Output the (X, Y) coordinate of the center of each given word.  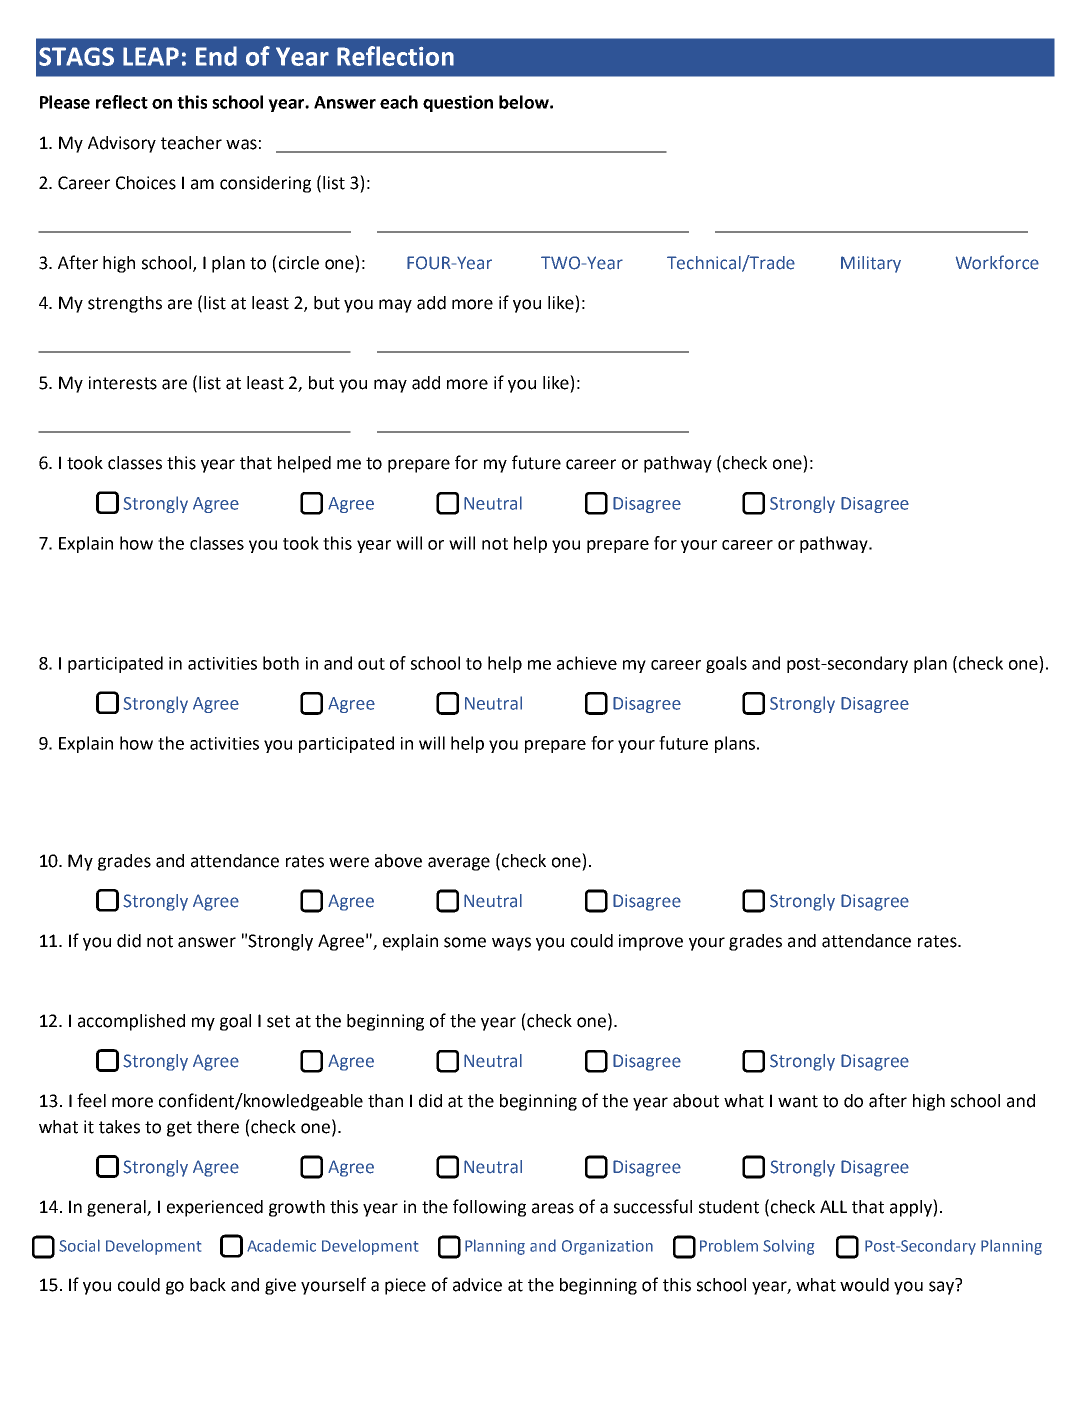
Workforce (997, 262)
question (458, 103)
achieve (587, 663)
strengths (125, 304)
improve (651, 942)
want (798, 1101)
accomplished (131, 1022)
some (465, 942)
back (208, 1285)
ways (511, 944)
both (281, 663)
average (459, 864)
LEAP (151, 56)
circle (297, 262)
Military (871, 264)
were (349, 862)
